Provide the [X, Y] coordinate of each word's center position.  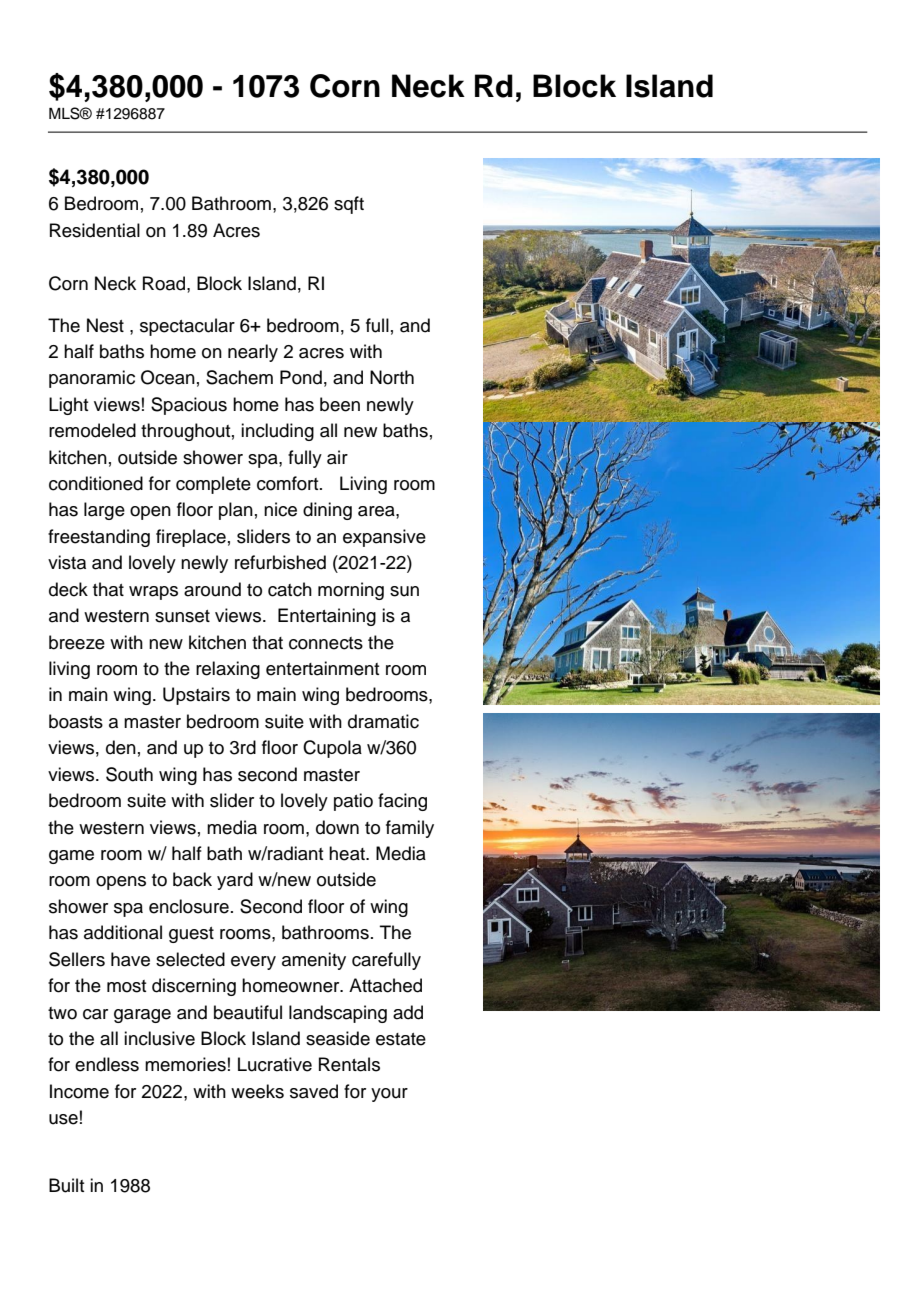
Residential [95, 230]
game [71, 857]
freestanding [99, 538]
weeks [257, 1091]
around [212, 589]
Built [66, 1185]
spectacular [187, 327]
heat [348, 853]
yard [235, 881]
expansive [384, 538]
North [392, 377]
